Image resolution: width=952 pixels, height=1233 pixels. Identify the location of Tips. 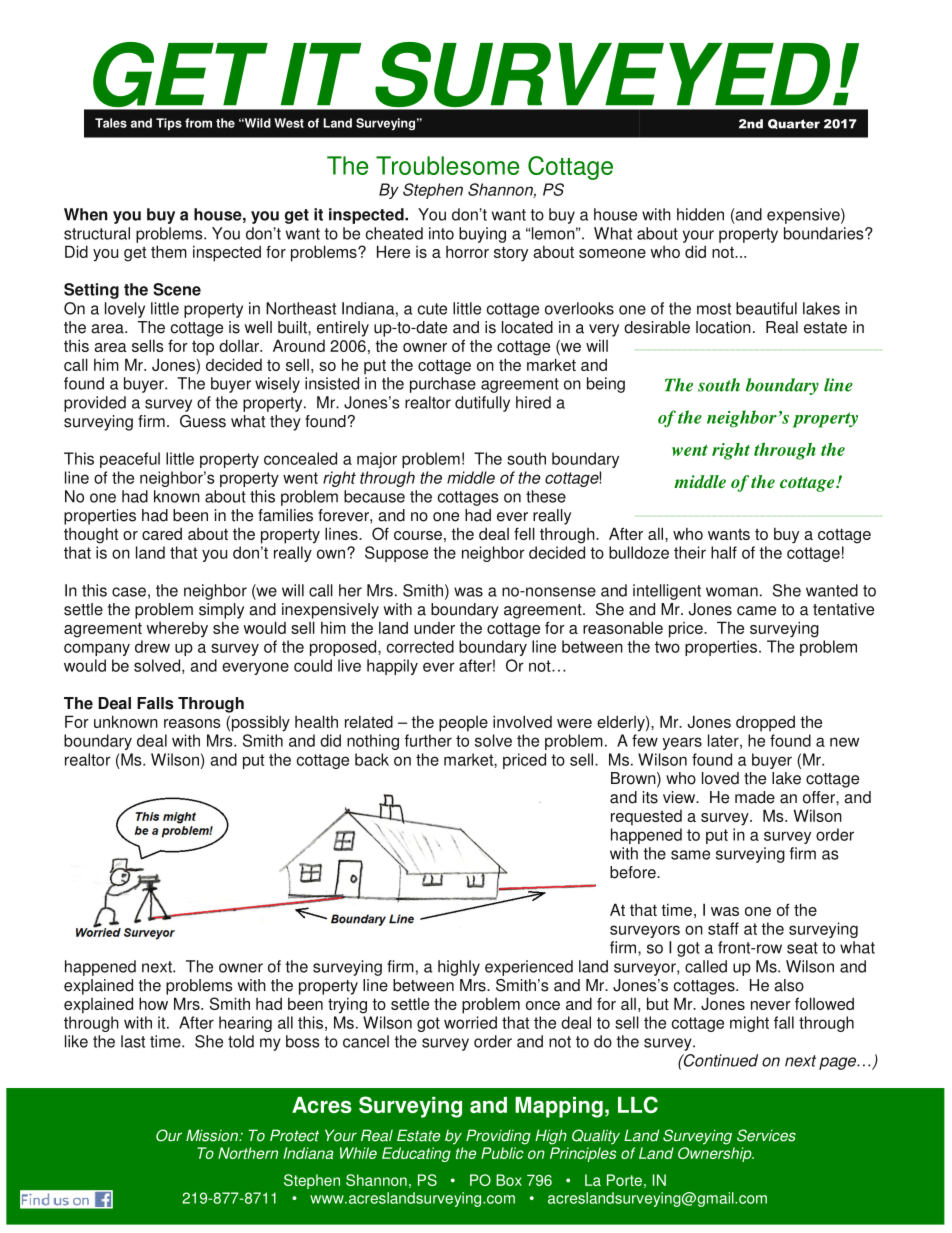
(169, 124).
